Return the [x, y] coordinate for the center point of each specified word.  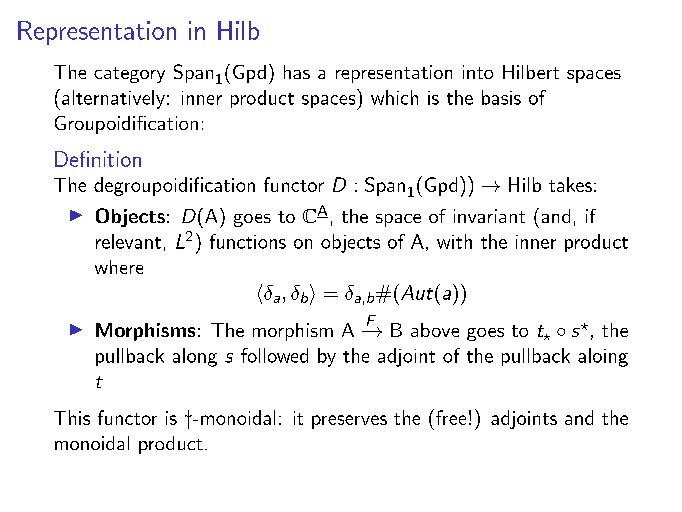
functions [248, 241]
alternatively [113, 99]
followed [274, 355]
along [195, 357]
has [297, 72]
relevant [128, 241]
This [72, 417]
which [394, 97]
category [129, 75]
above [435, 330]
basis [501, 97]
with [454, 241]
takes [570, 184]
